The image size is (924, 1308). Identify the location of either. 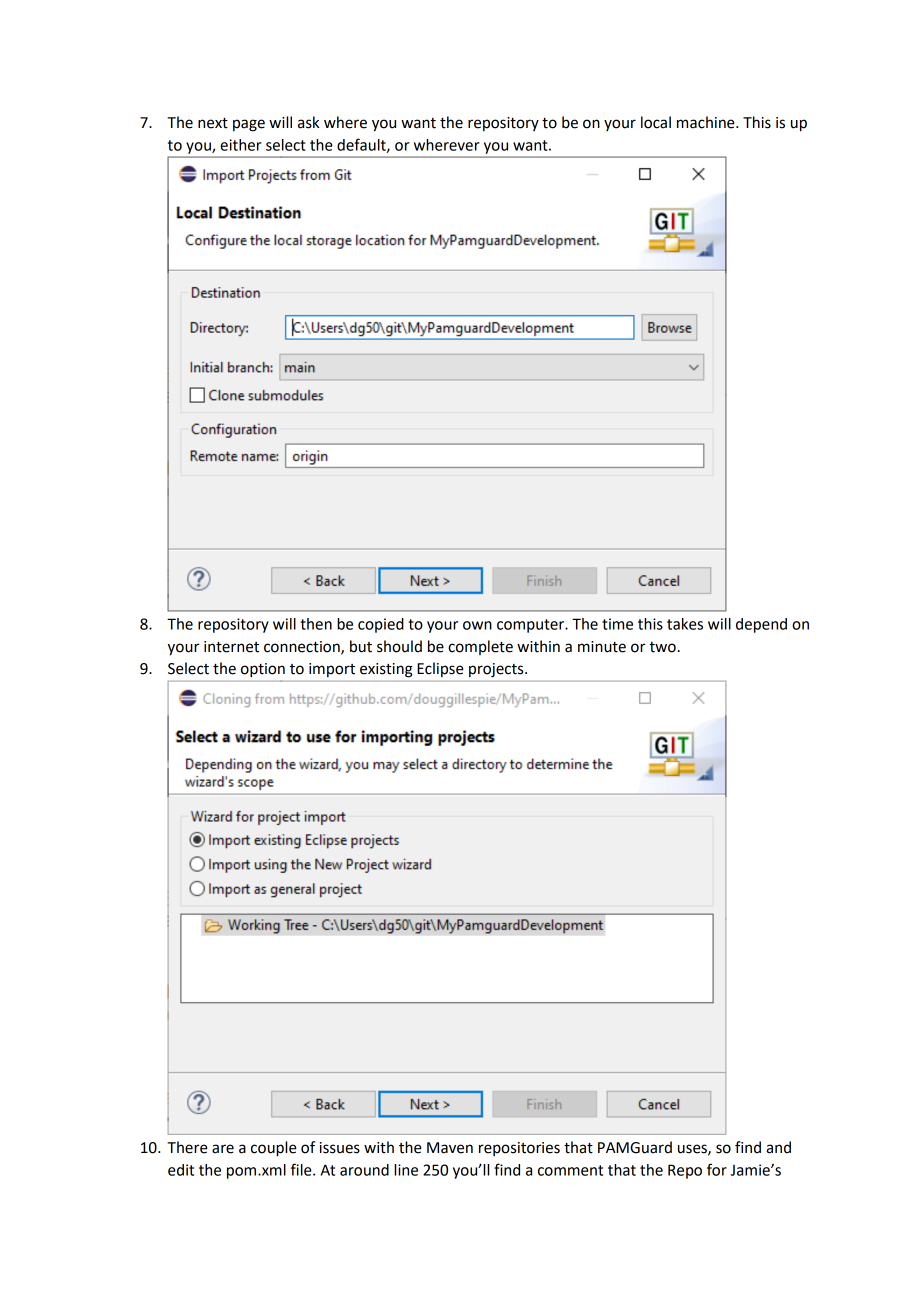
(241, 145).
